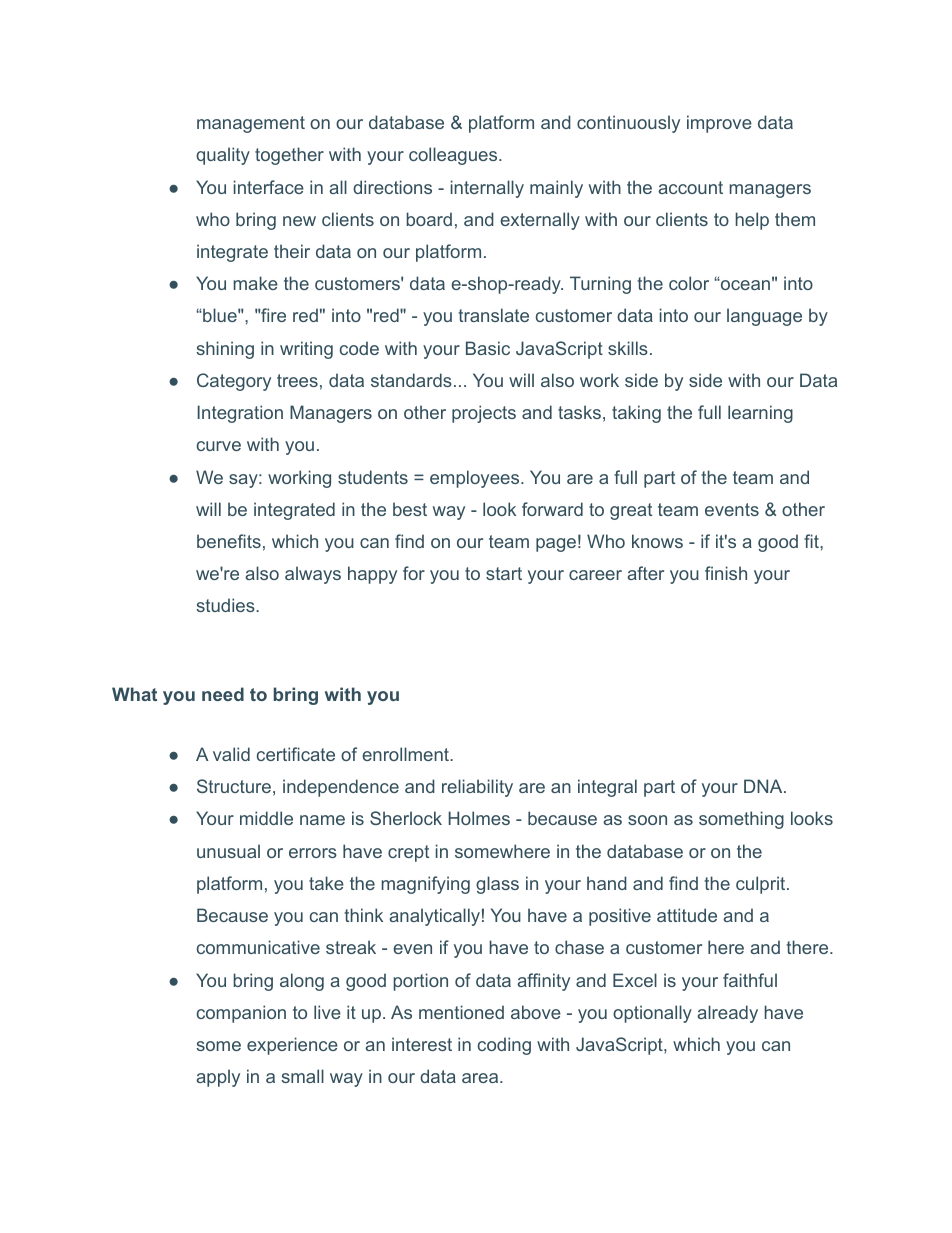 The height and width of the image is (1233, 952). Describe the element at coordinates (652, 1014) in the image. I see `optionally` at that location.
